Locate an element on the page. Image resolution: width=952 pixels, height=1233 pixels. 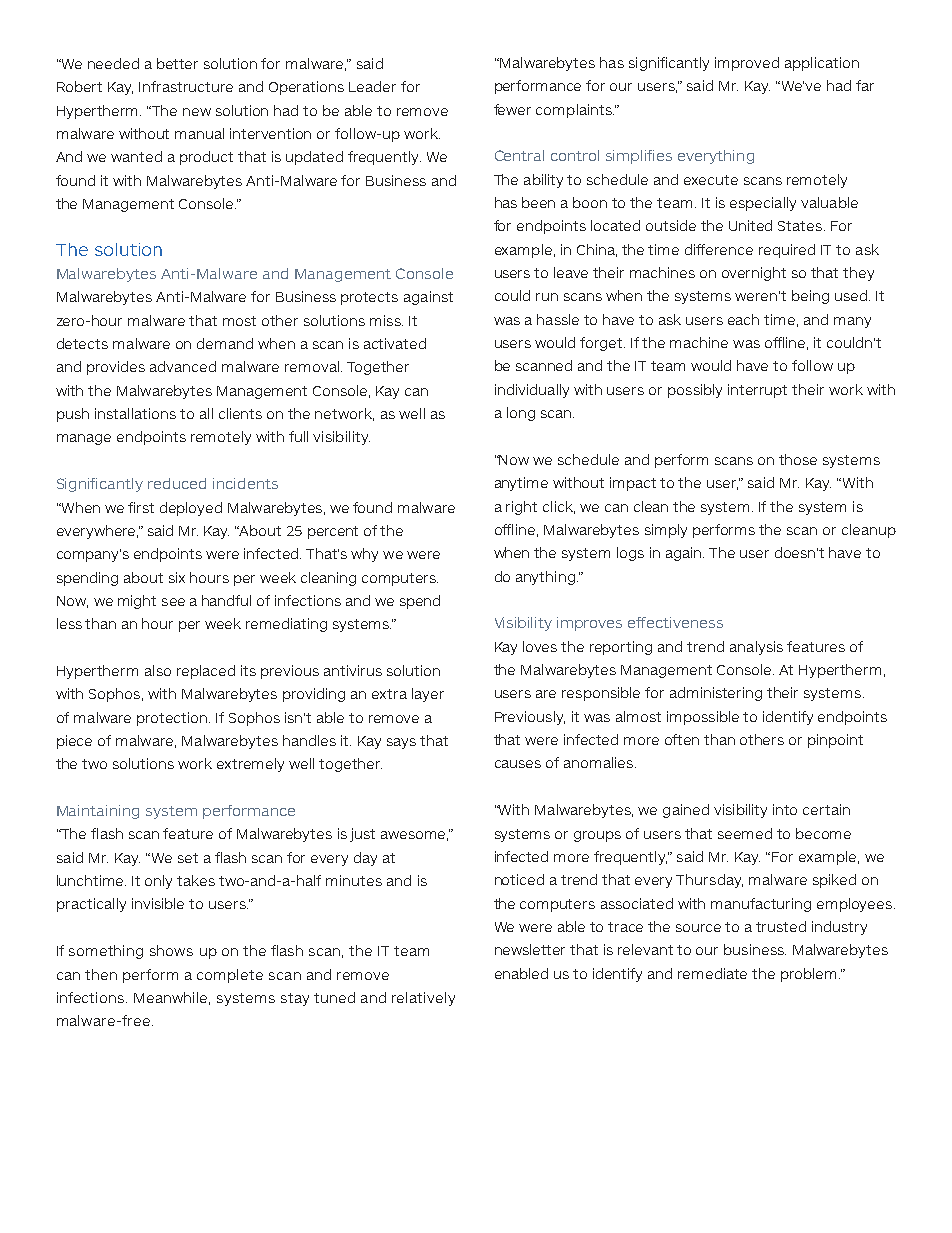
Infrastructure is located at coordinates (186, 86).
